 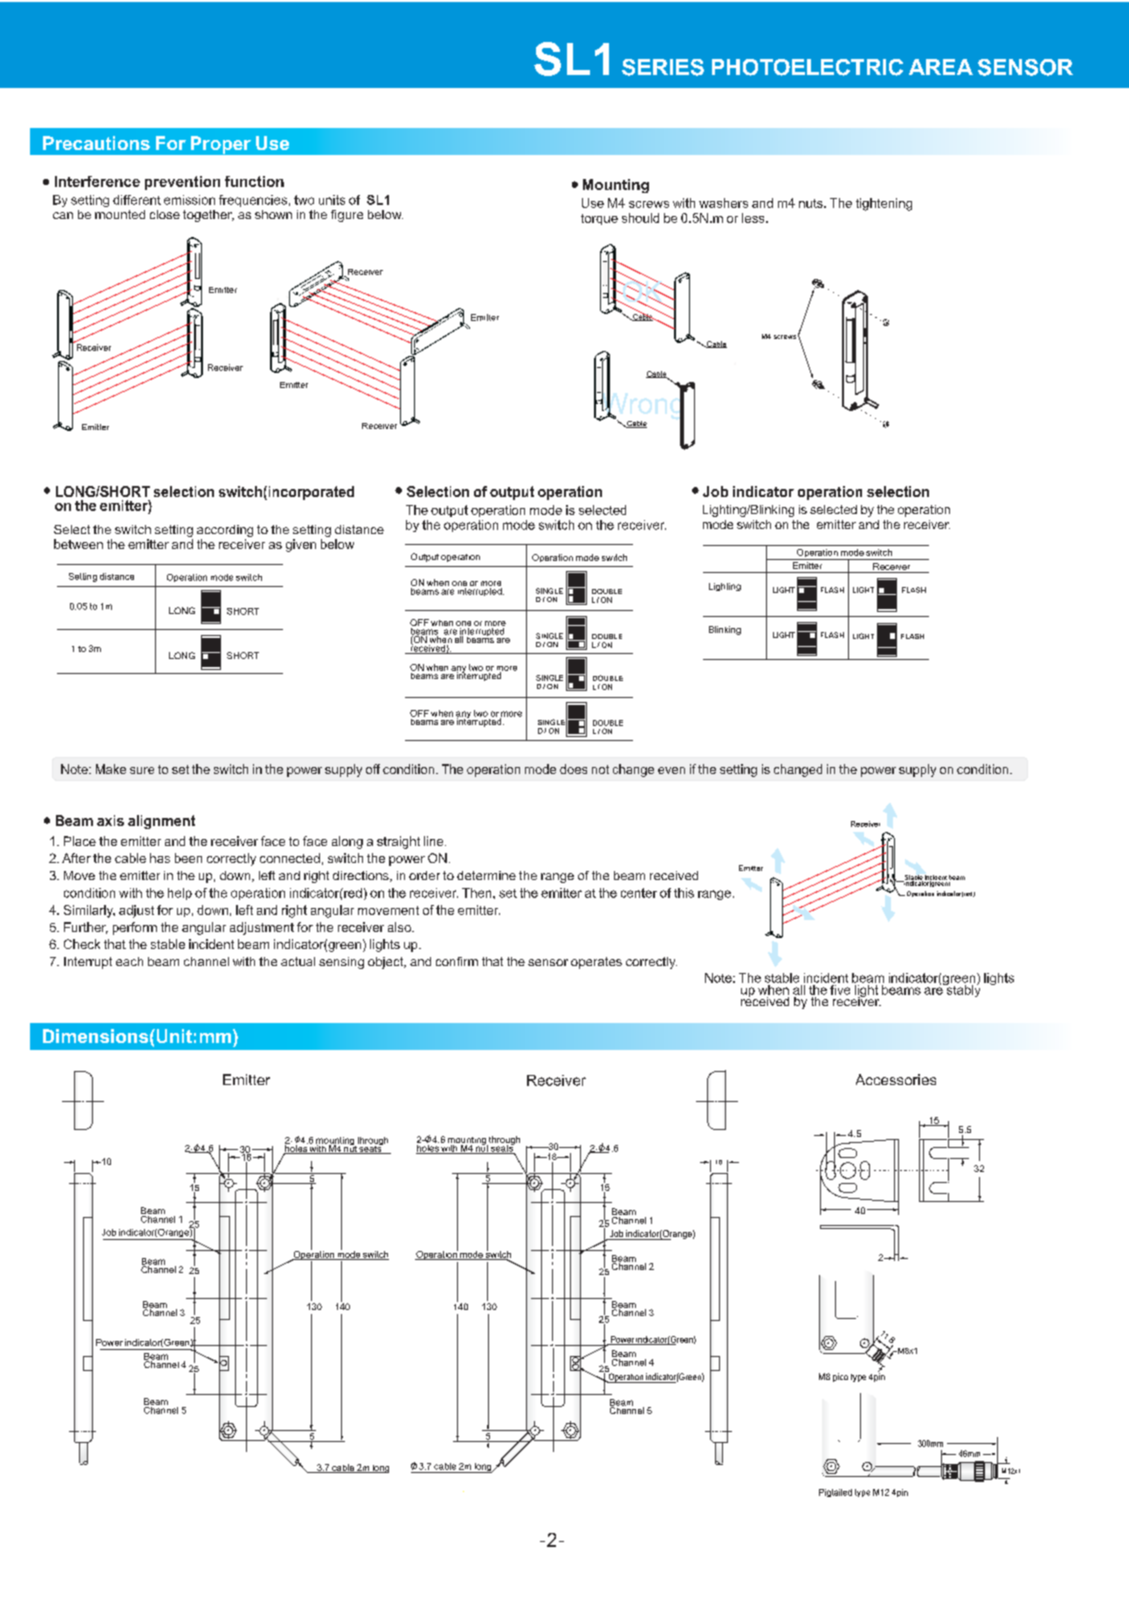 I want to click on given, so click(x=301, y=545).
